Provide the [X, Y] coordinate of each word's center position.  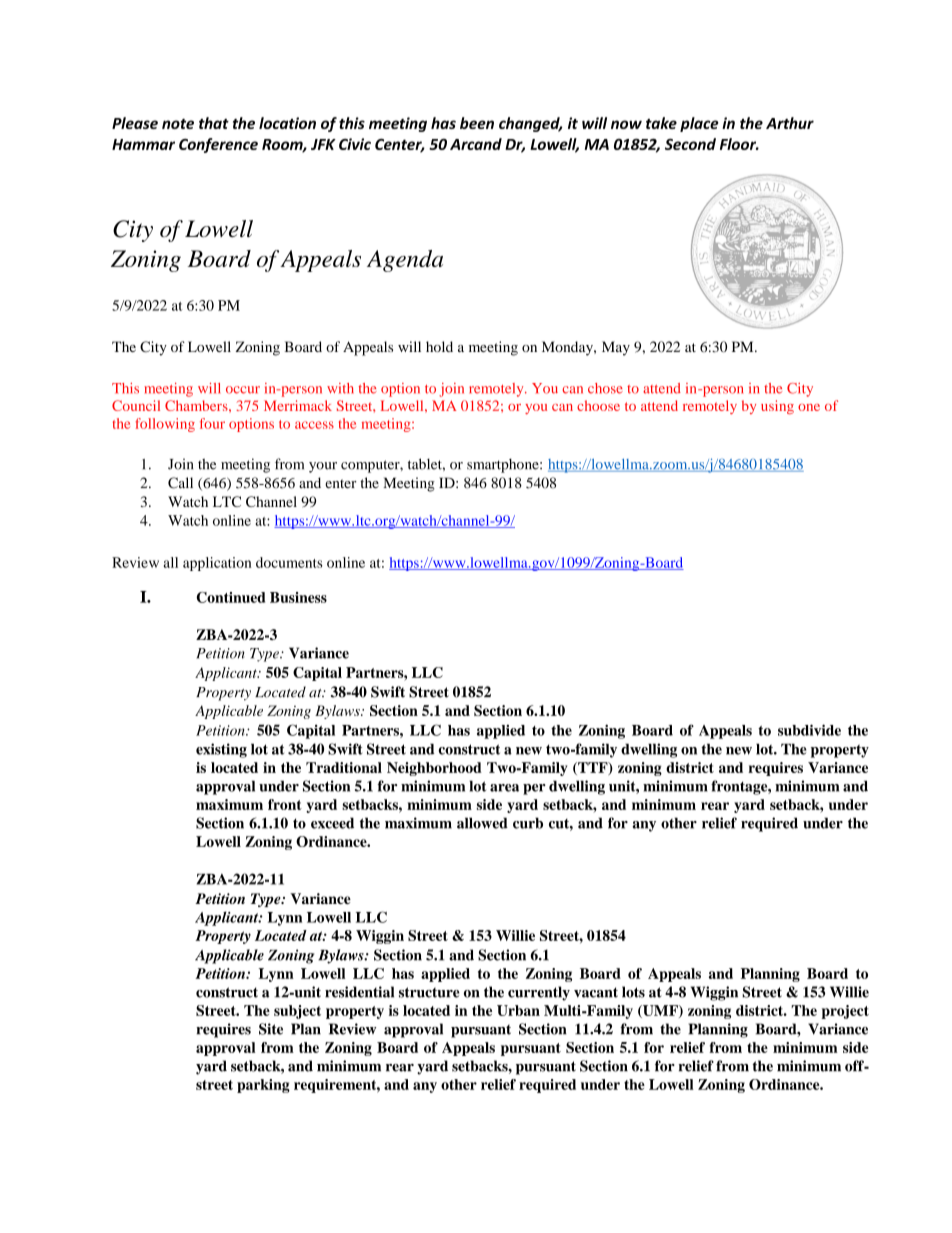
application [217, 564]
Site [271, 1029]
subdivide [809, 730]
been [477, 123]
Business [298, 597]
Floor [739, 144]
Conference [218, 145]
